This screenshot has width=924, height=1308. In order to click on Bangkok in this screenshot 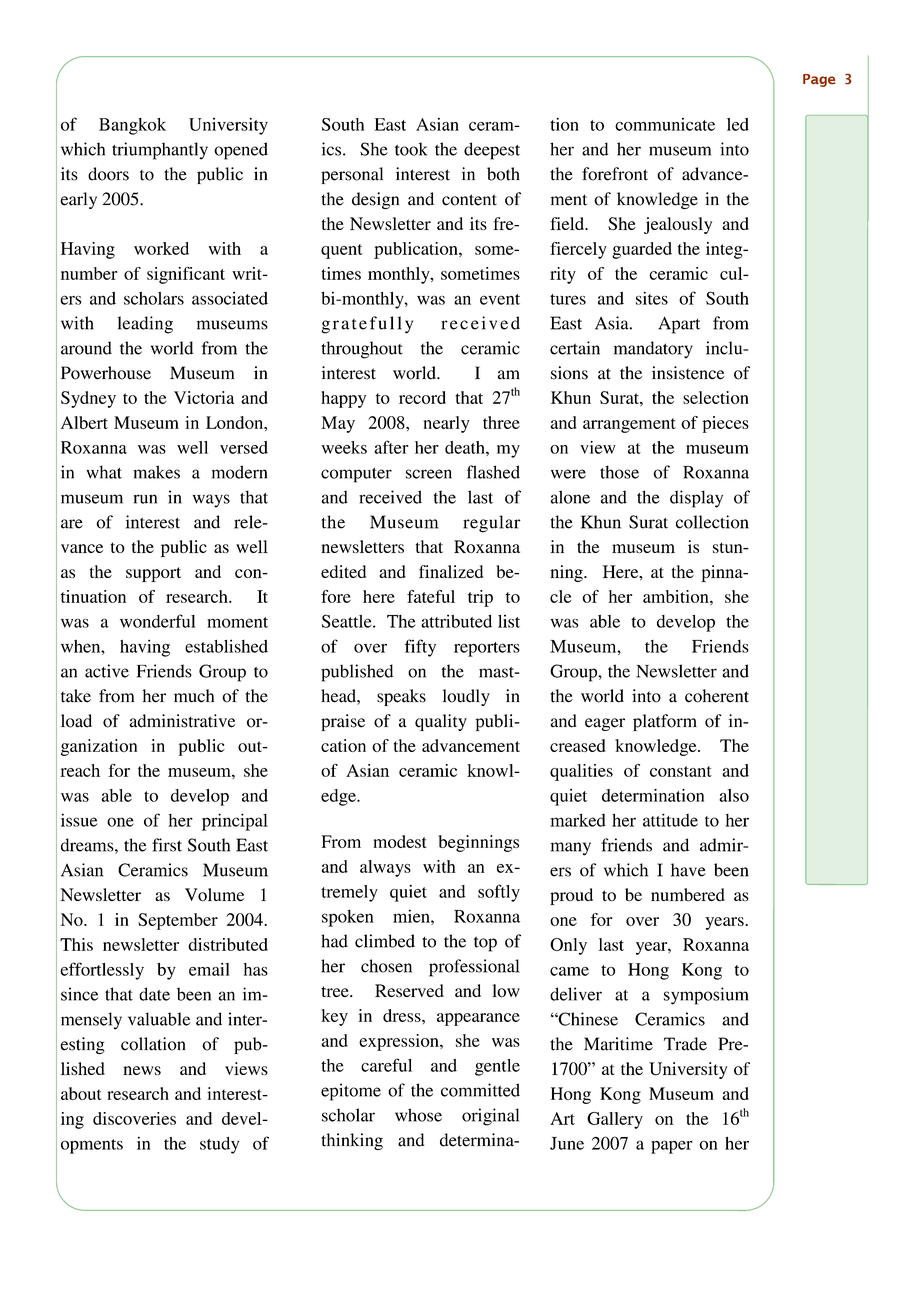, I will do `click(132, 126)`.
